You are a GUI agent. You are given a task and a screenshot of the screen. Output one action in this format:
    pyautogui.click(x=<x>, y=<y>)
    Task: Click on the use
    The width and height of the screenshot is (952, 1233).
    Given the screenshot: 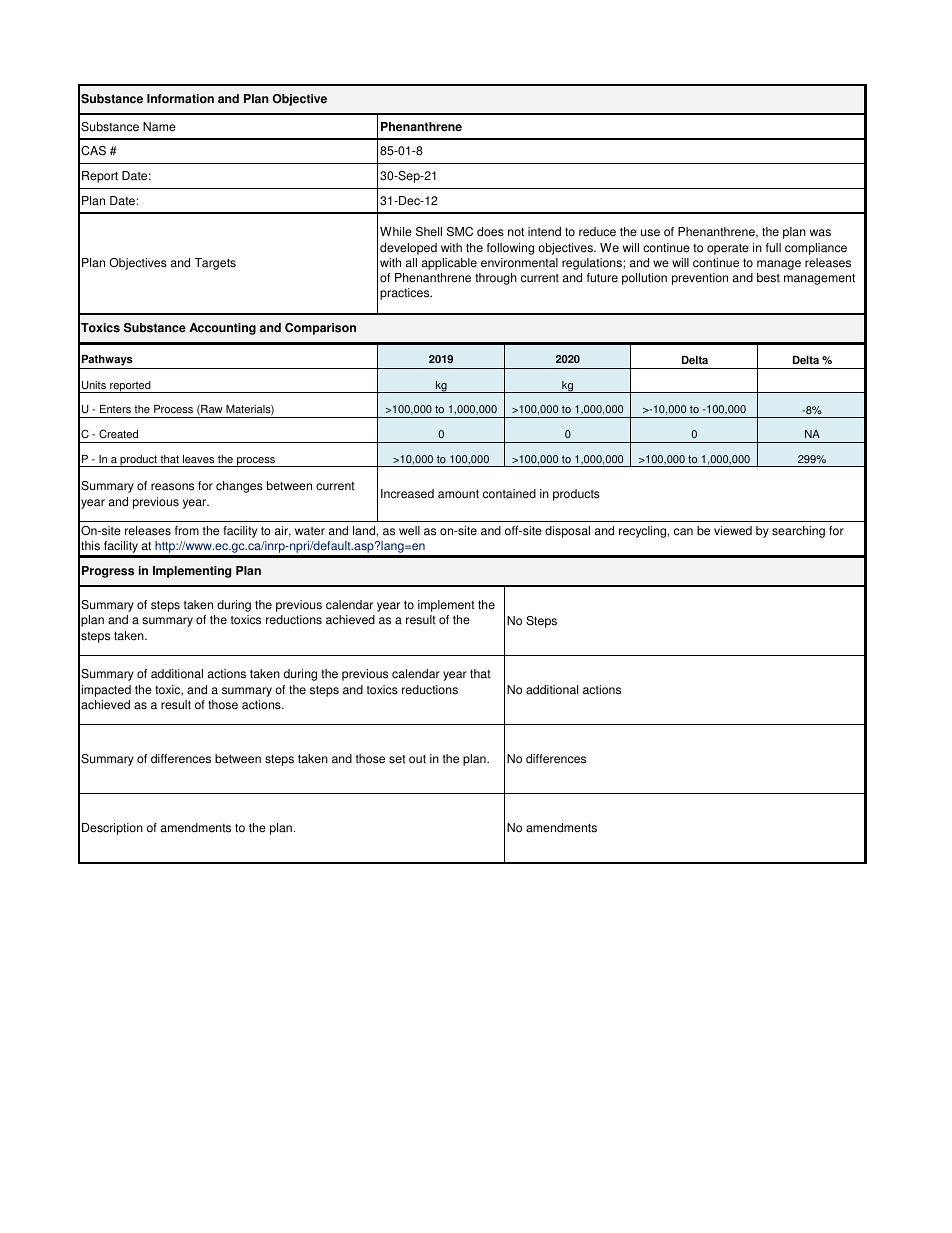 What is the action you would take?
    pyautogui.click(x=650, y=233)
